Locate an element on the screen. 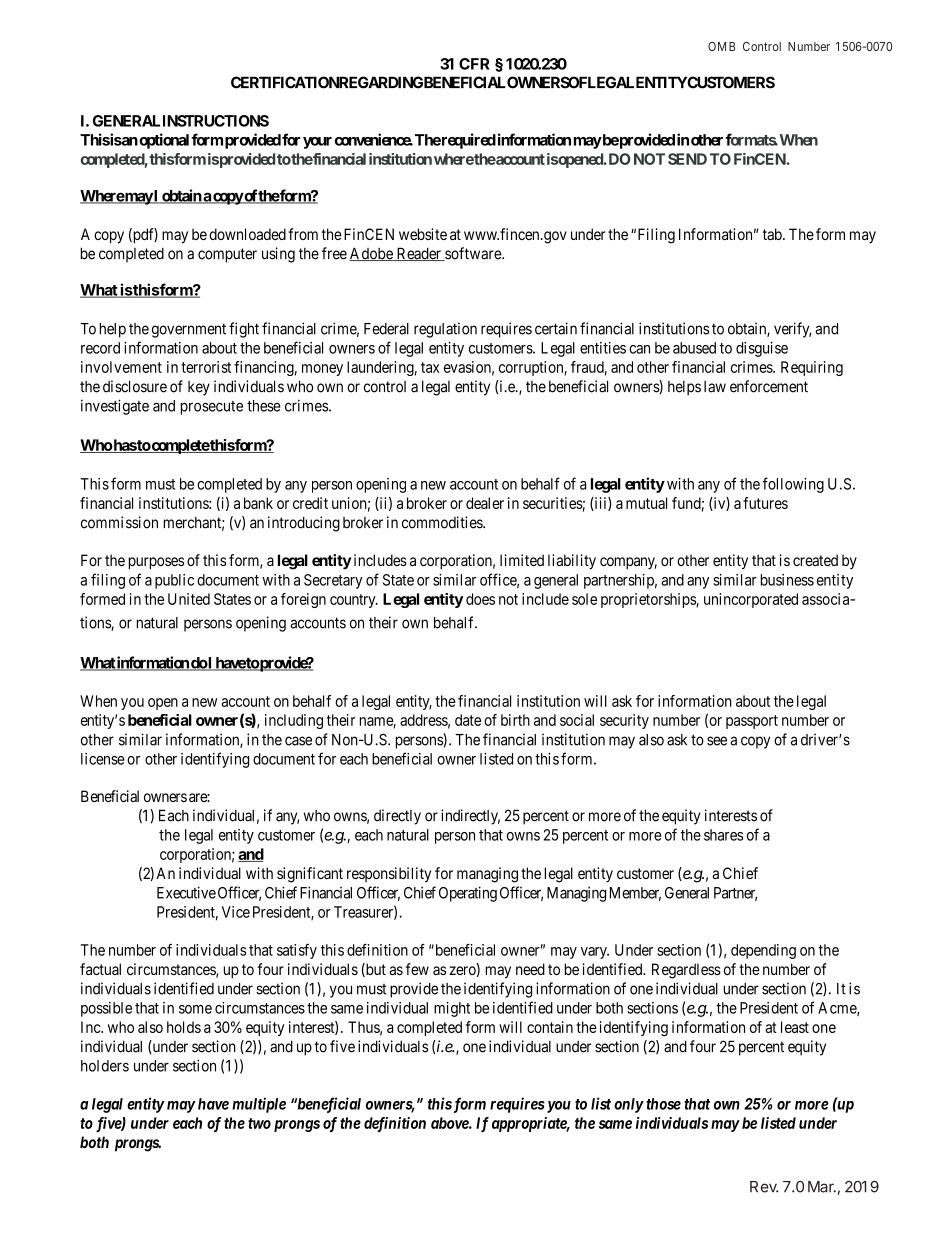 The height and width of the screenshot is (1233, 952). prosecute is located at coordinates (212, 408).
